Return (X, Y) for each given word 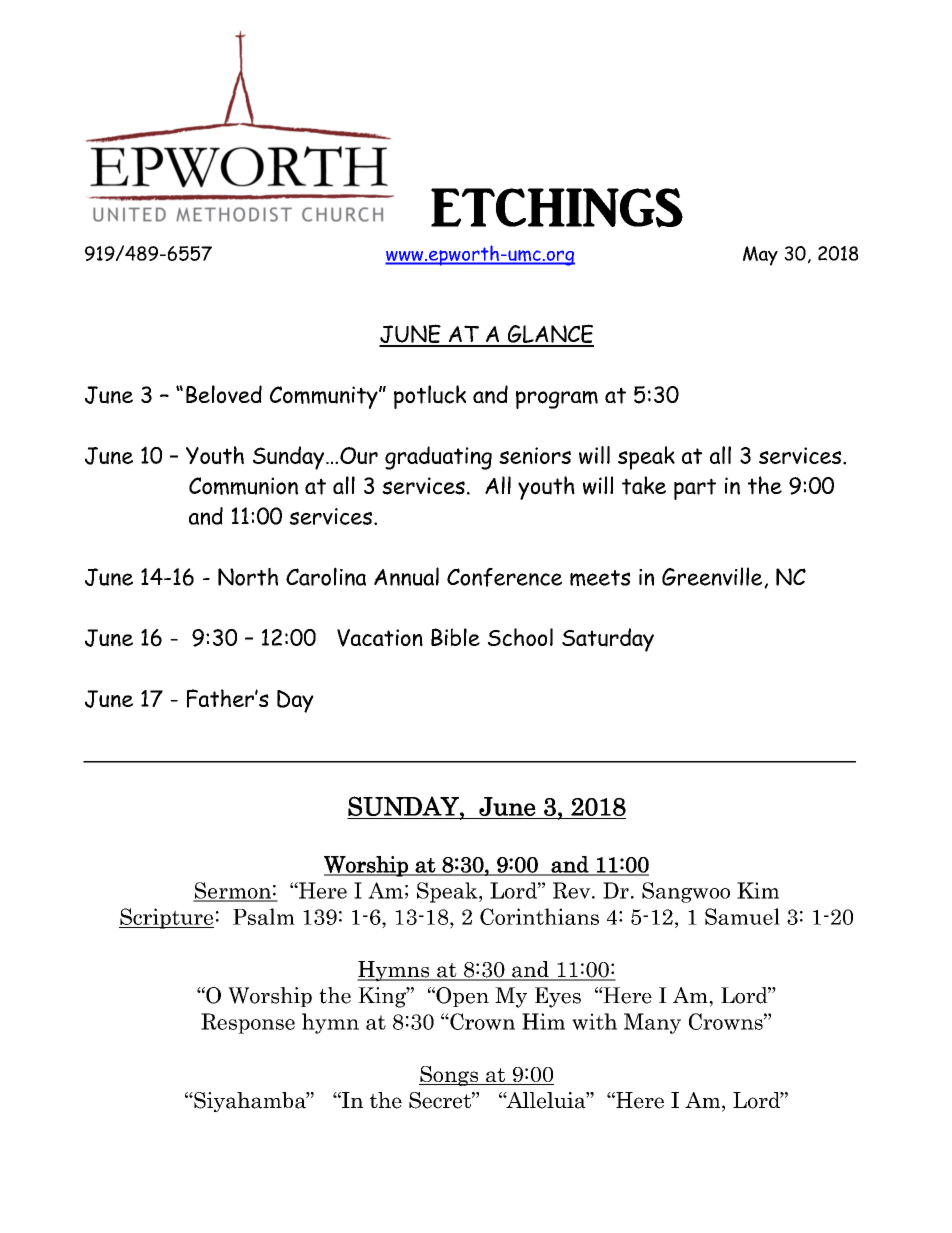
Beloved (224, 394)
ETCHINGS (557, 208)
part (695, 489)
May (760, 256)
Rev (573, 890)
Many (652, 1023)
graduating (438, 458)
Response (248, 1023)
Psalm (264, 916)
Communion (243, 486)
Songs (450, 1076)
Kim (758, 890)
